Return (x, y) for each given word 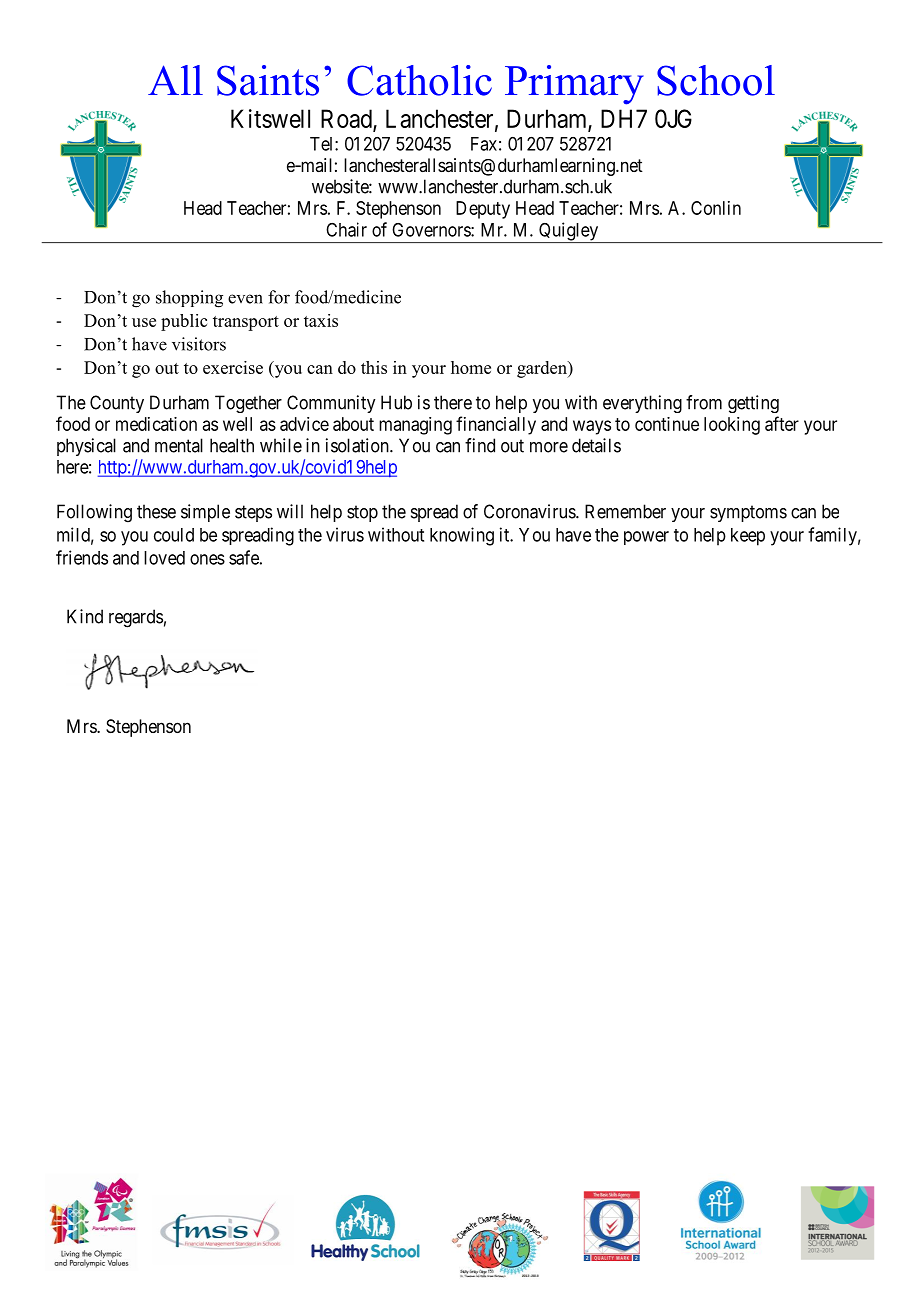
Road (347, 119)
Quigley (569, 232)
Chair (346, 229)
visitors (199, 344)
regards (136, 618)
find (480, 445)
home (471, 367)
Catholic (419, 80)
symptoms (748, 513)
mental (179, 445)
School (716, 80)
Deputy (483, 210)
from (704, 402)
